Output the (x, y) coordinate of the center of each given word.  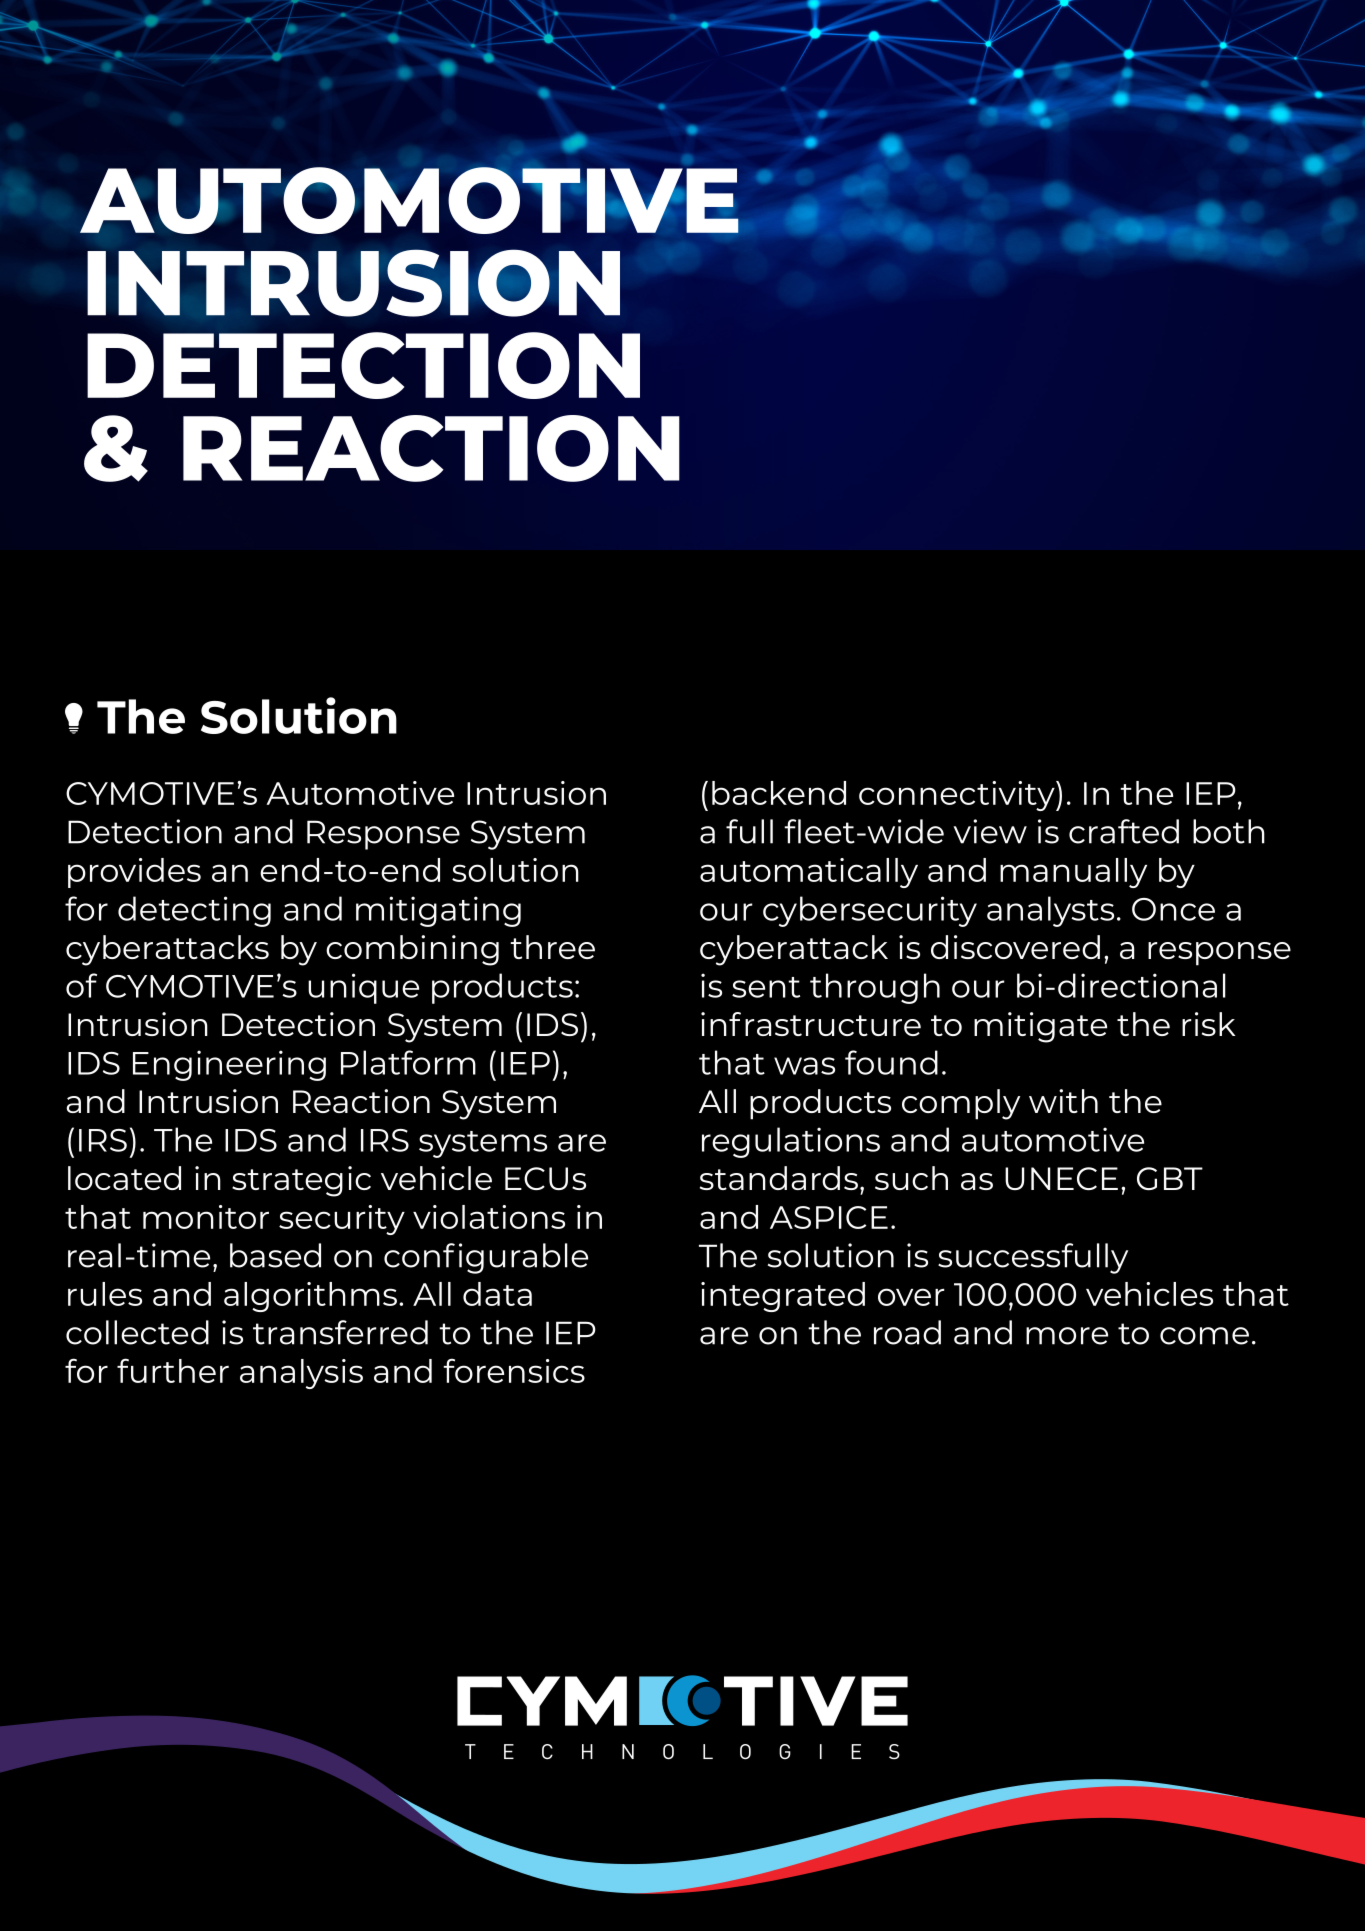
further (173, 1370)
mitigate (1040, 1027)
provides (134, 873)
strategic (301, 1181)
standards (779, 1178)
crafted (1124, 831)
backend (779, 793)
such (911, 1178)
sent (766, 987)
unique (363, 988)
